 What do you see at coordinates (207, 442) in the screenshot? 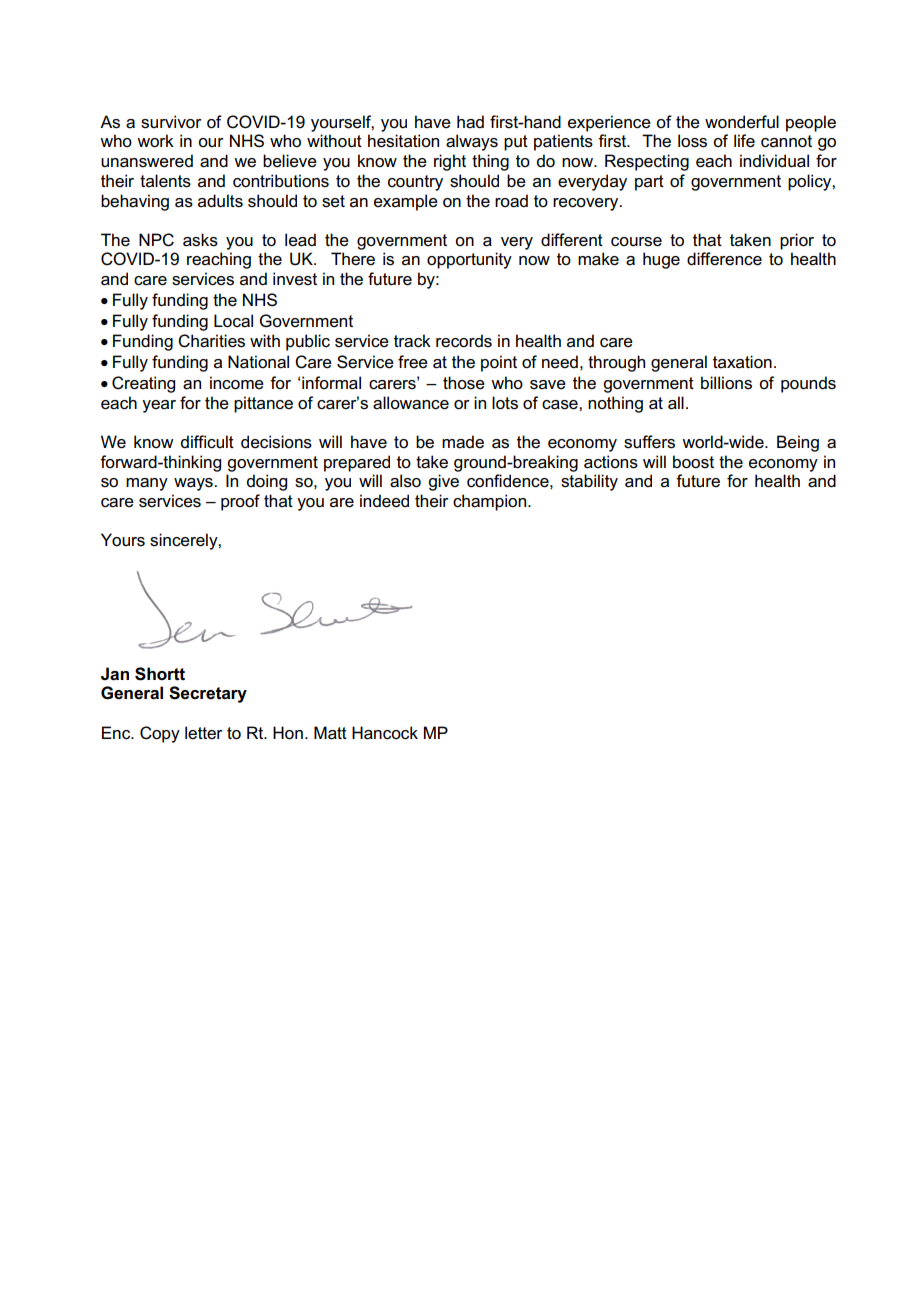
I see `difficult` at bounding box center [207, 442].
